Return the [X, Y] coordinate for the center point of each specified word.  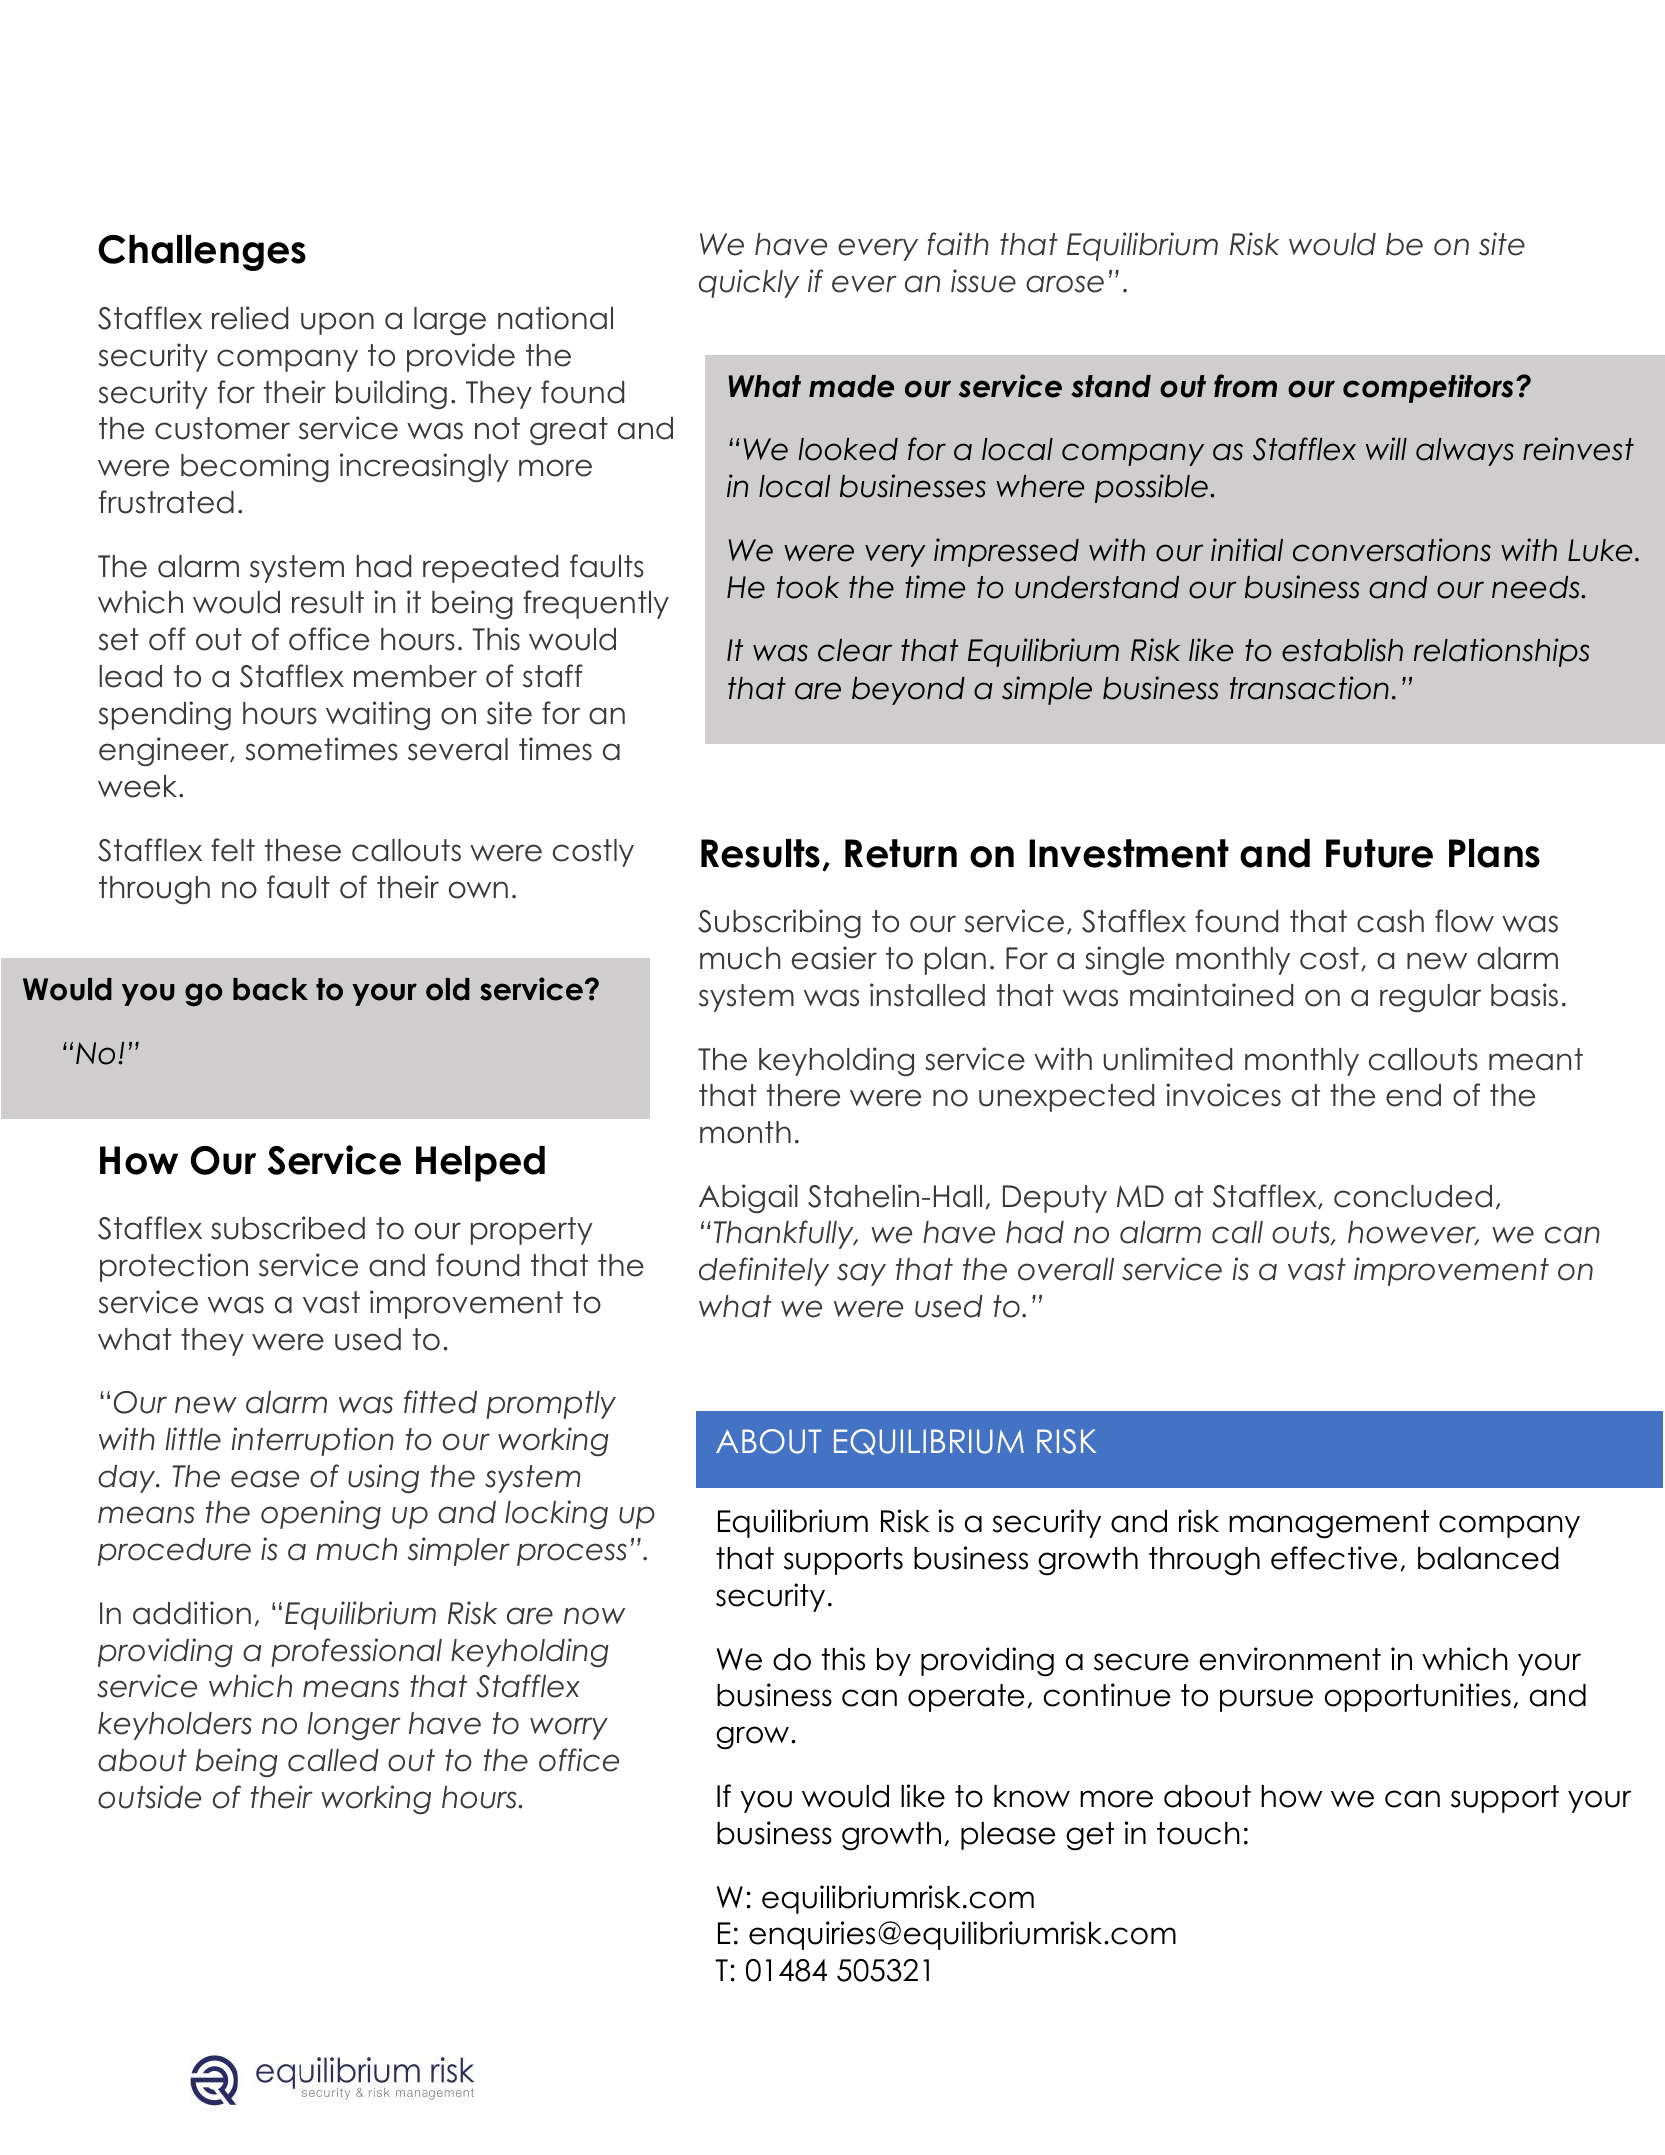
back [270, 989]
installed [927, 995]
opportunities [1418, 1697]
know [1032, 1796]
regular [1430, 998]
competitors [1428, 388]
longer [354, 1726]
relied [250, 318]
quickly [749, 283]
